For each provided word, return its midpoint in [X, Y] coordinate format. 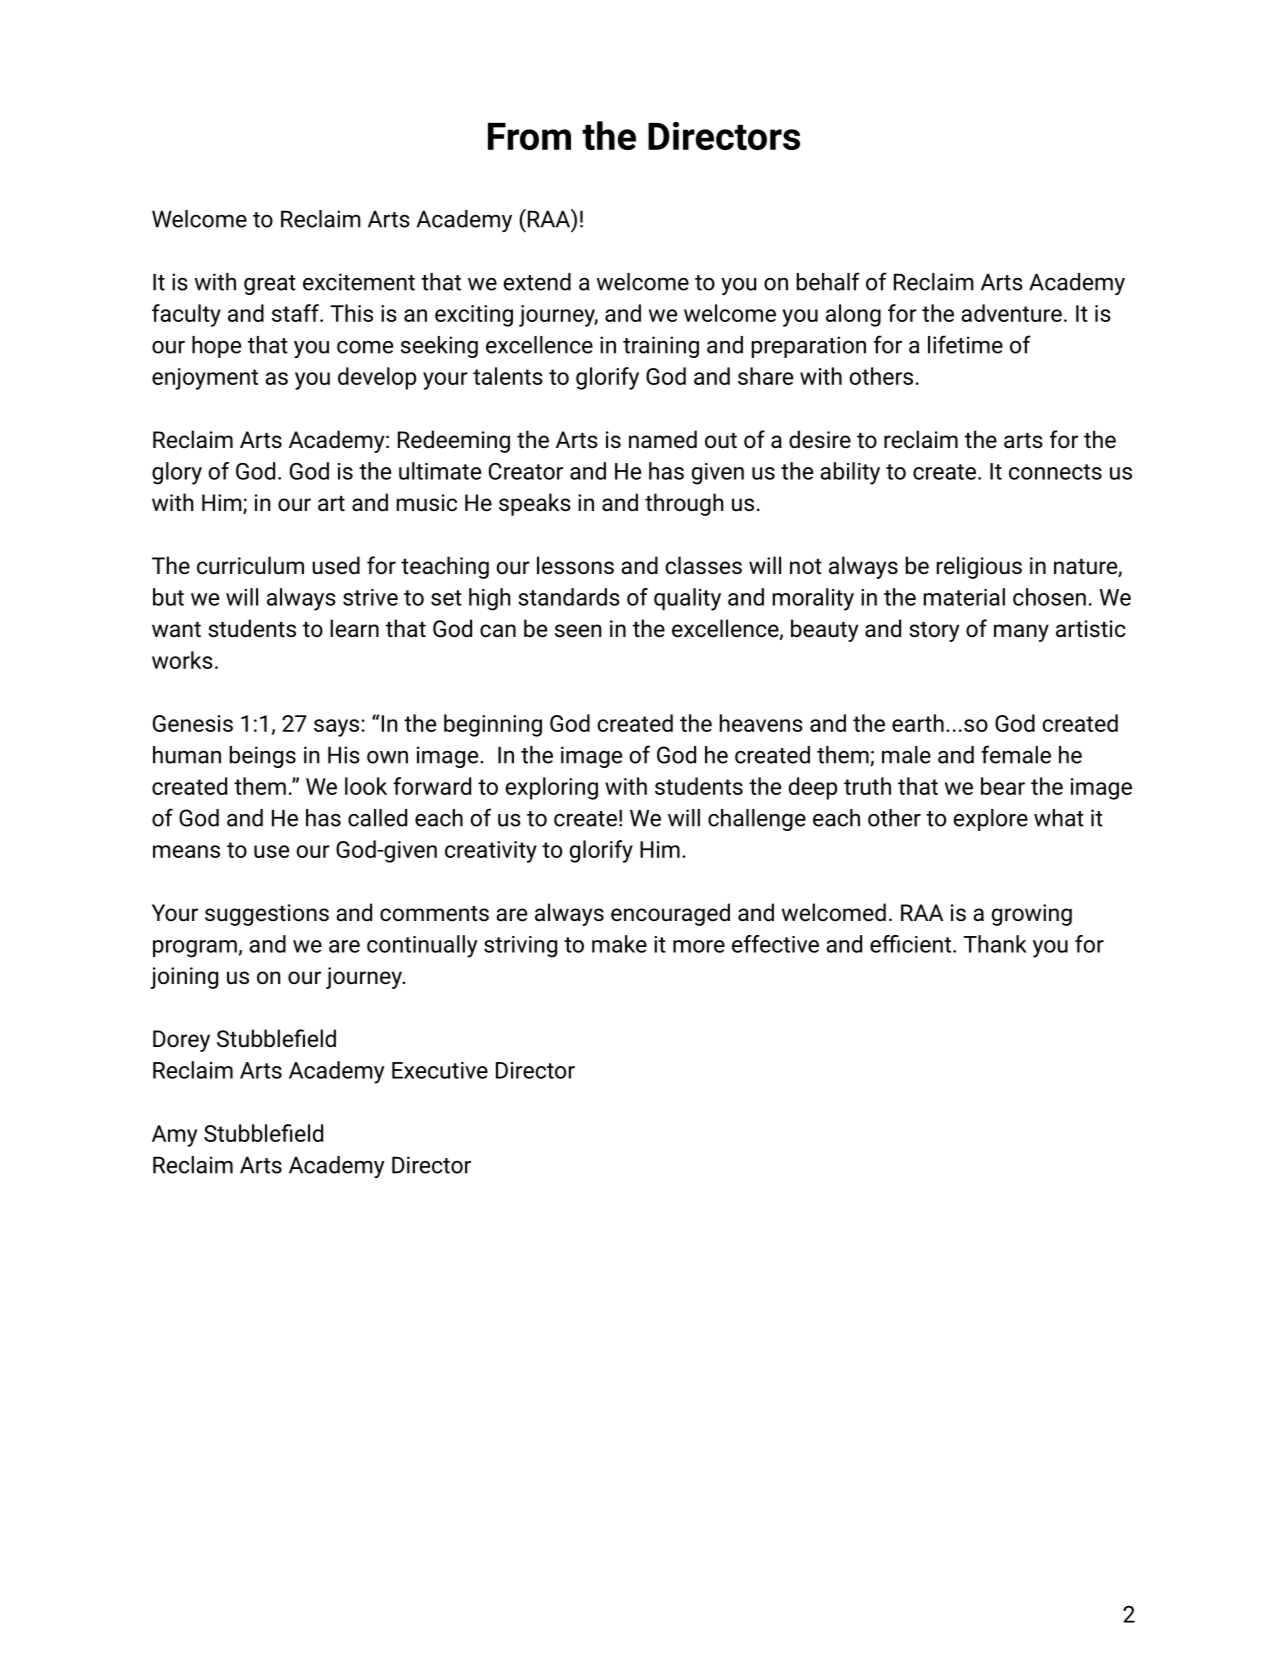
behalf [828, 281]
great [270, 285]
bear [1003, 786]
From [529, 136]
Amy [174, 1136]
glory [177, 473]
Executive [440, 1070]
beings [263, 757]
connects [1055, 472]
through [684, 504]
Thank [995, 944]
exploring [552, 788]
